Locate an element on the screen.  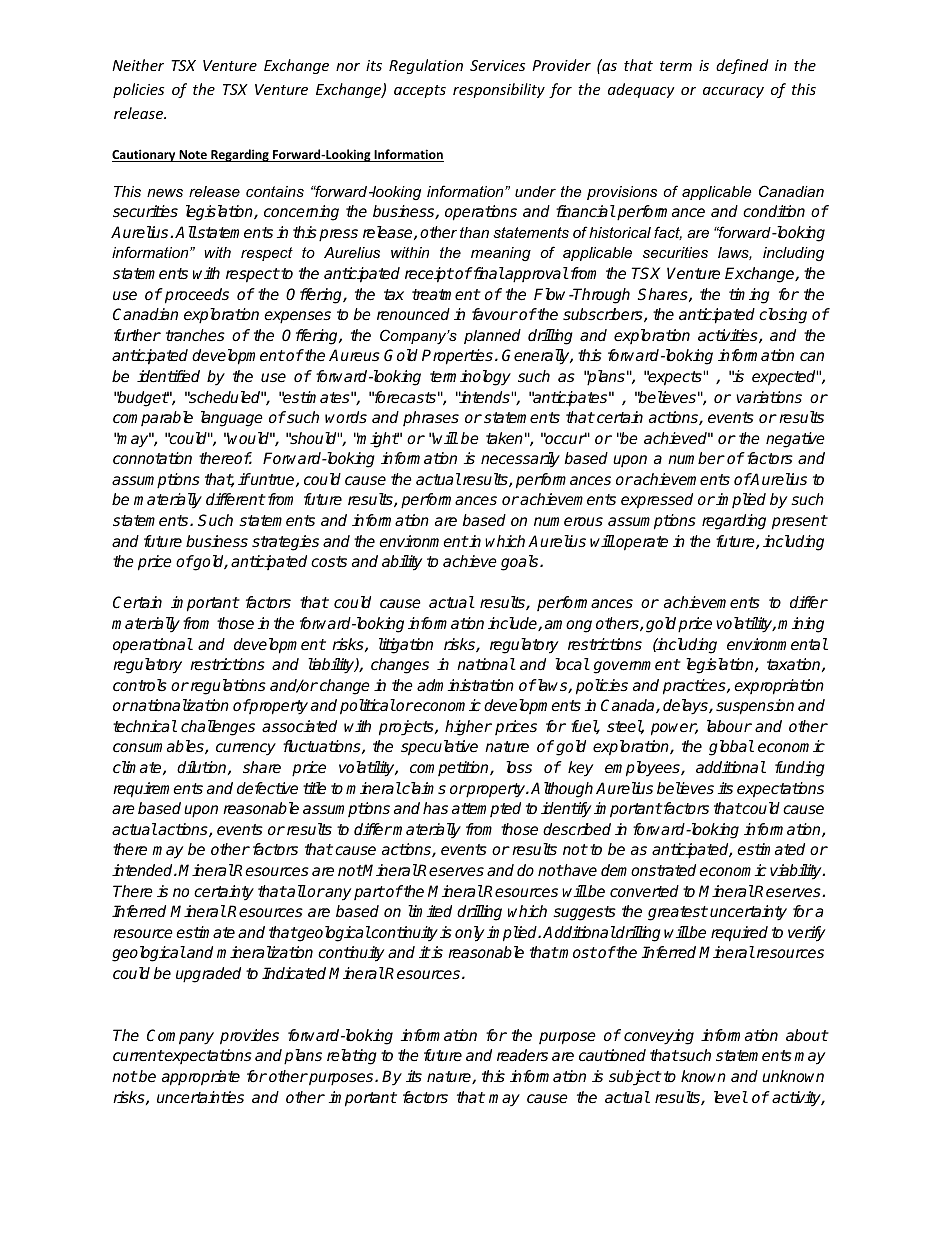
tranches is located at coordinates (195, 335).
